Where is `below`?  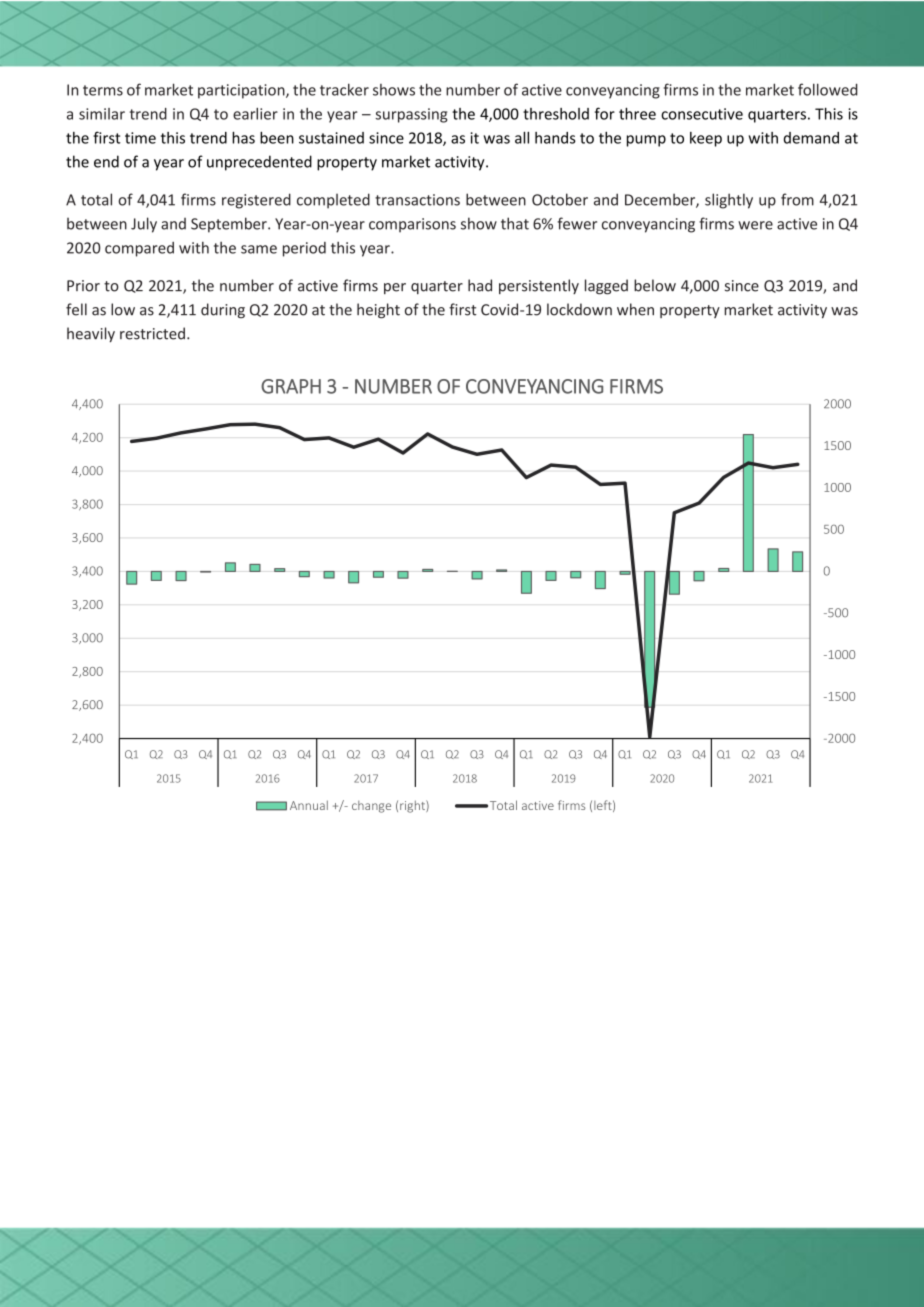 below is located at coordinates (655, 285).
